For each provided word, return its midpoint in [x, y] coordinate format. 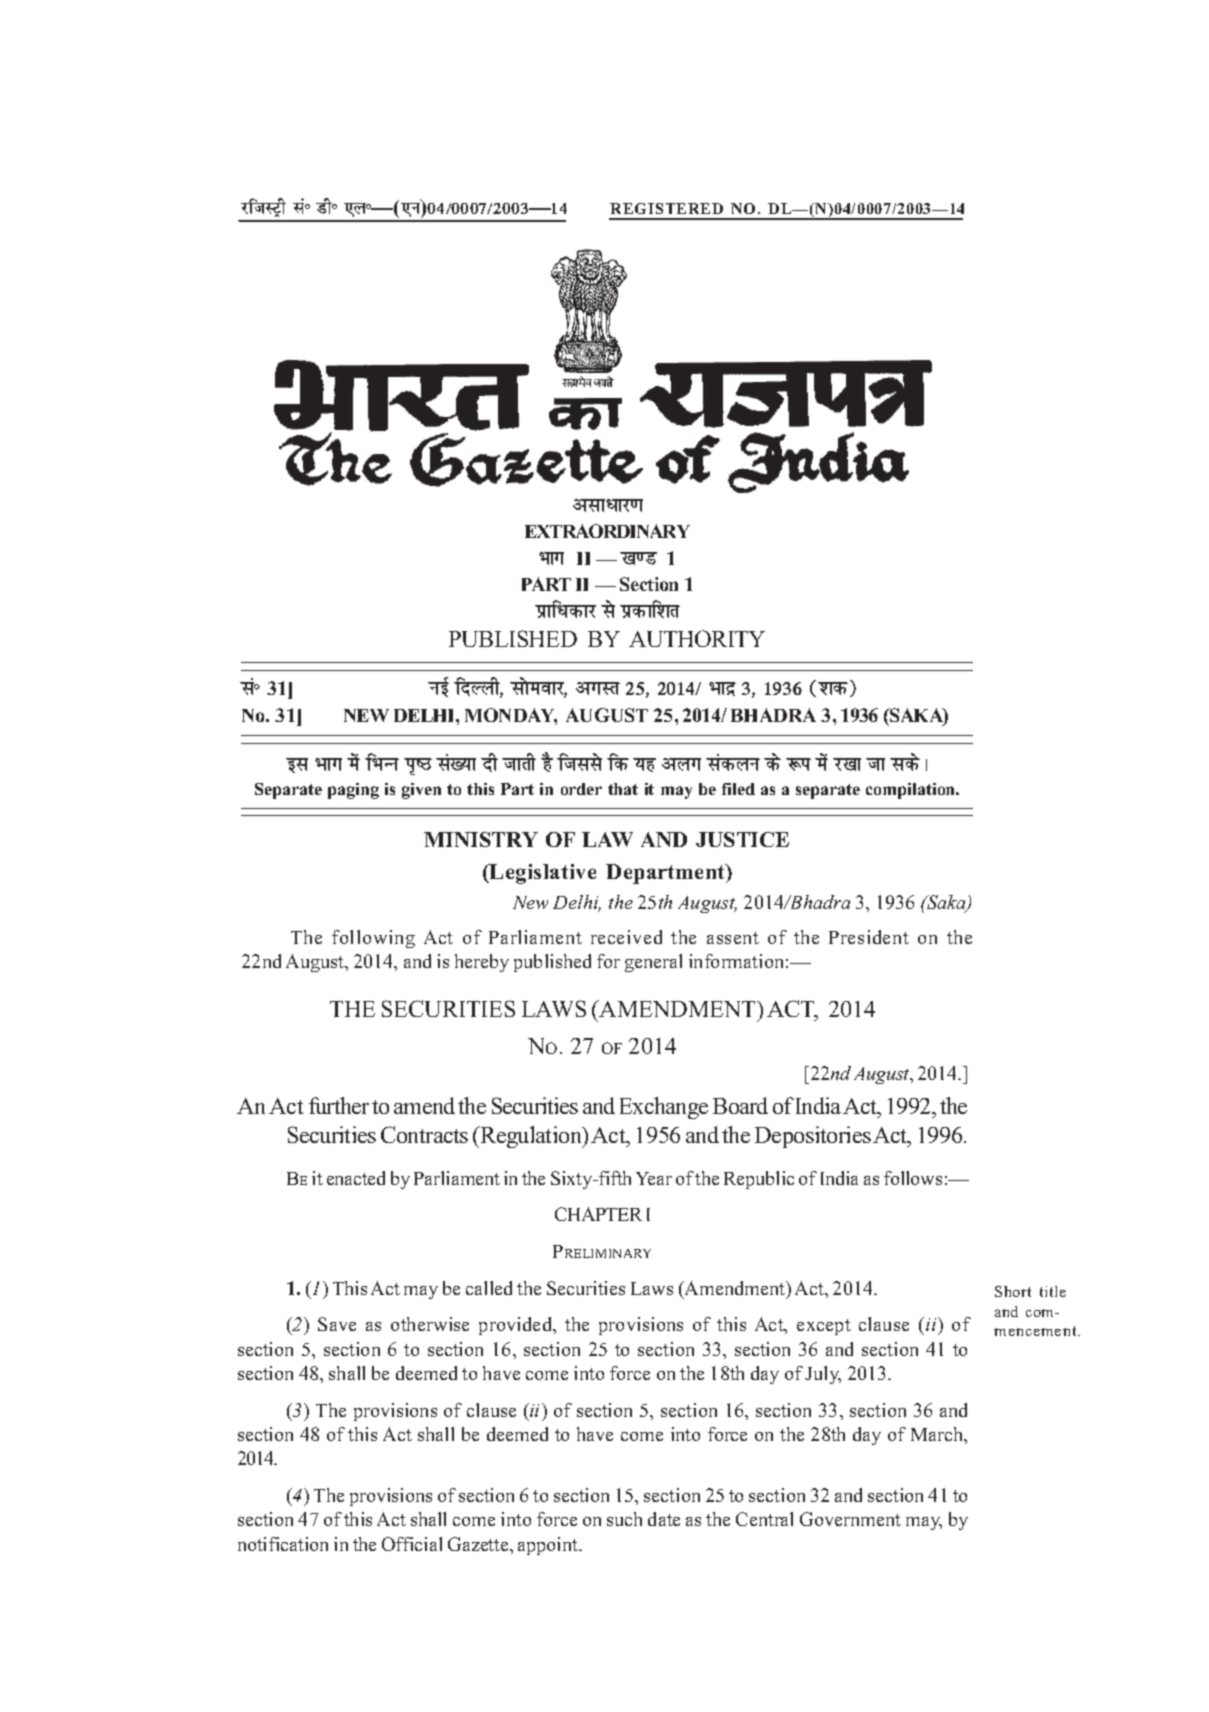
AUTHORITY [697, 638]
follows [913, 1178]
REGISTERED [666, 208]
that [623, 789]
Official [412, 1544]
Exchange [664, 1108]
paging [353, 791]
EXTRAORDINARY [607, 531]
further [339, 1105]
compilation [912, 791]
